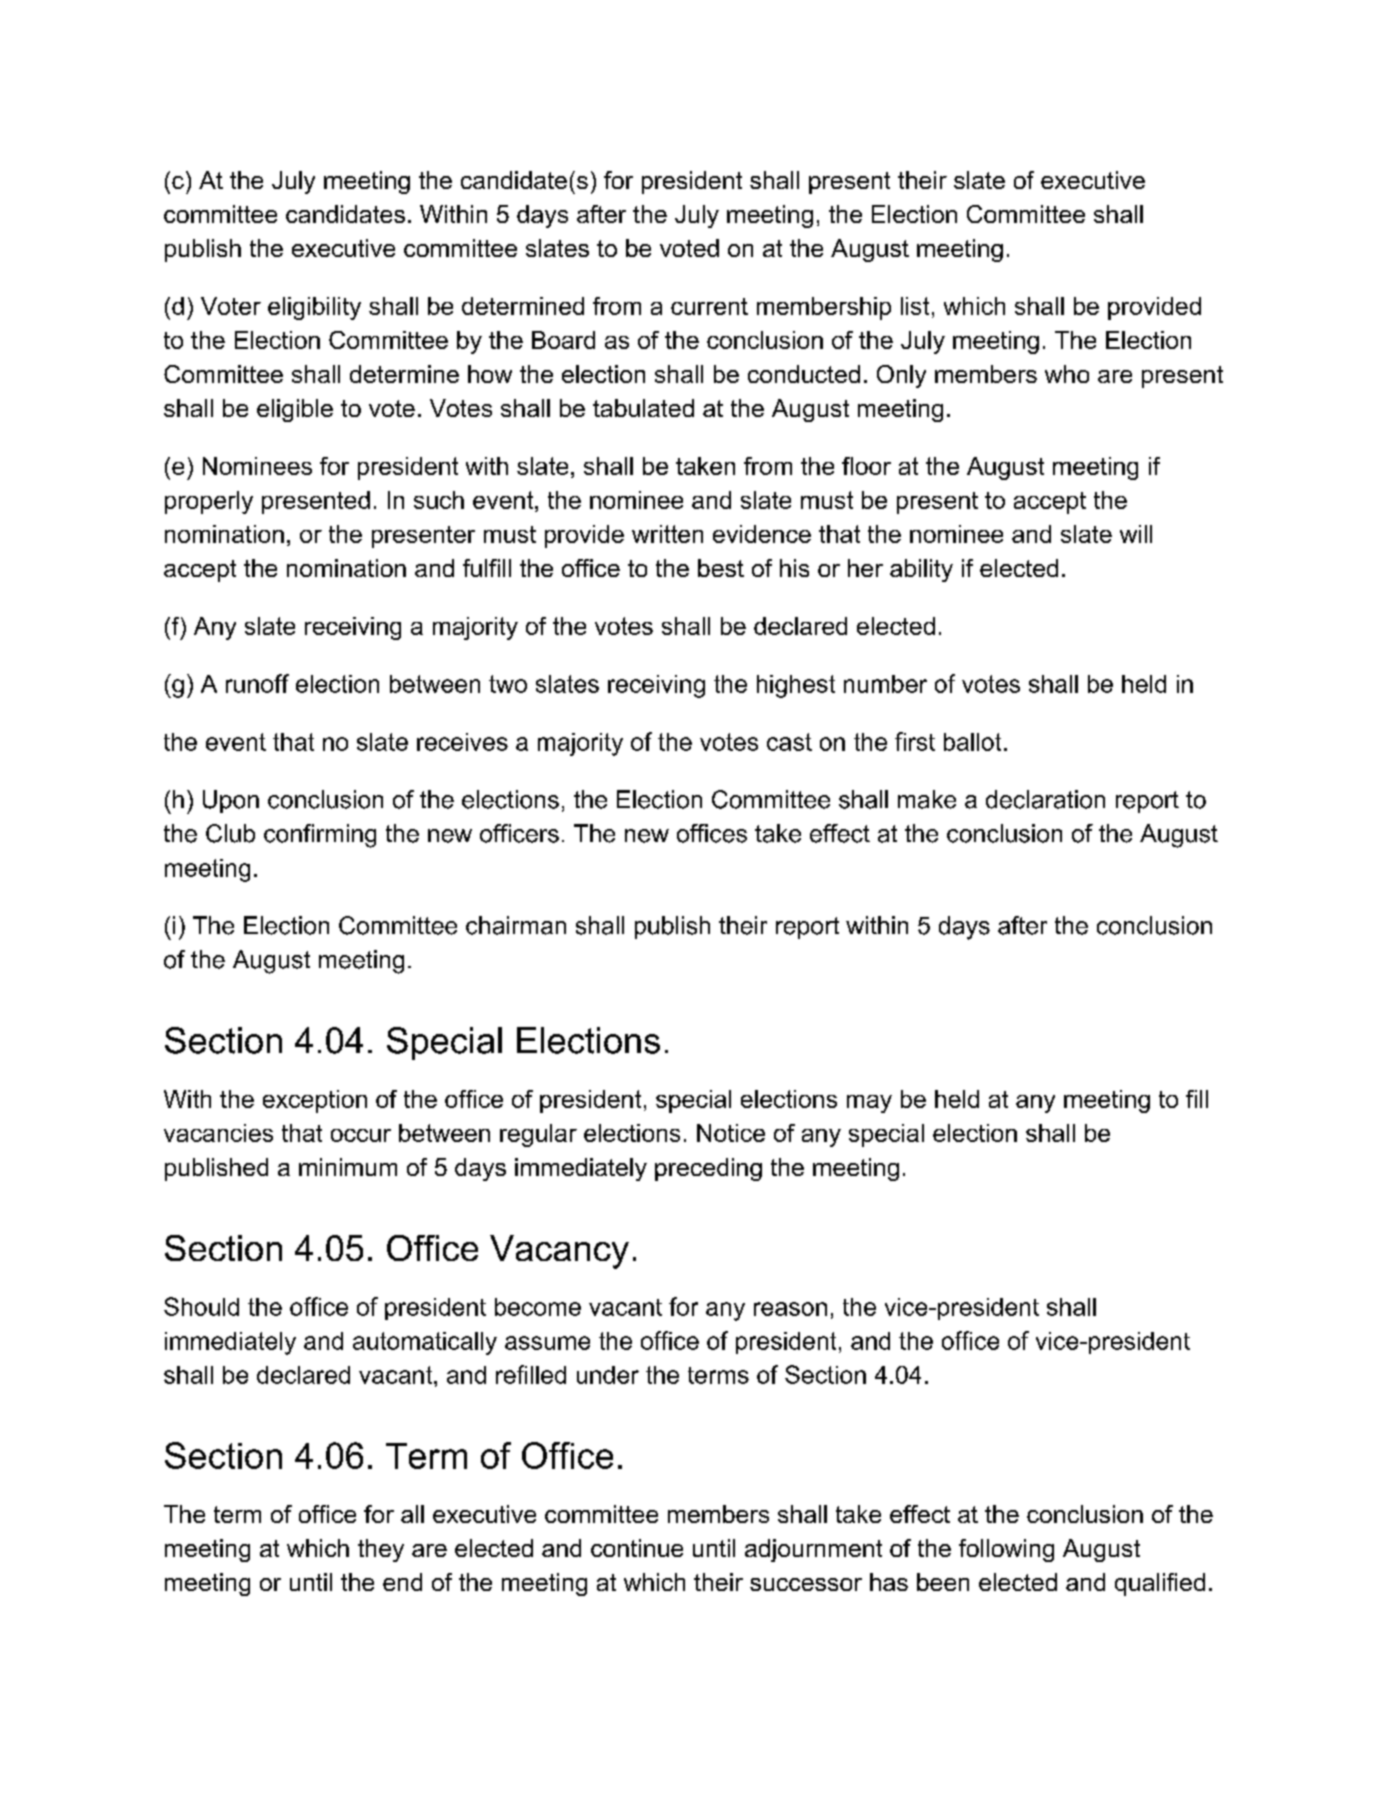  I want to click on they, so click(381, 1550).
